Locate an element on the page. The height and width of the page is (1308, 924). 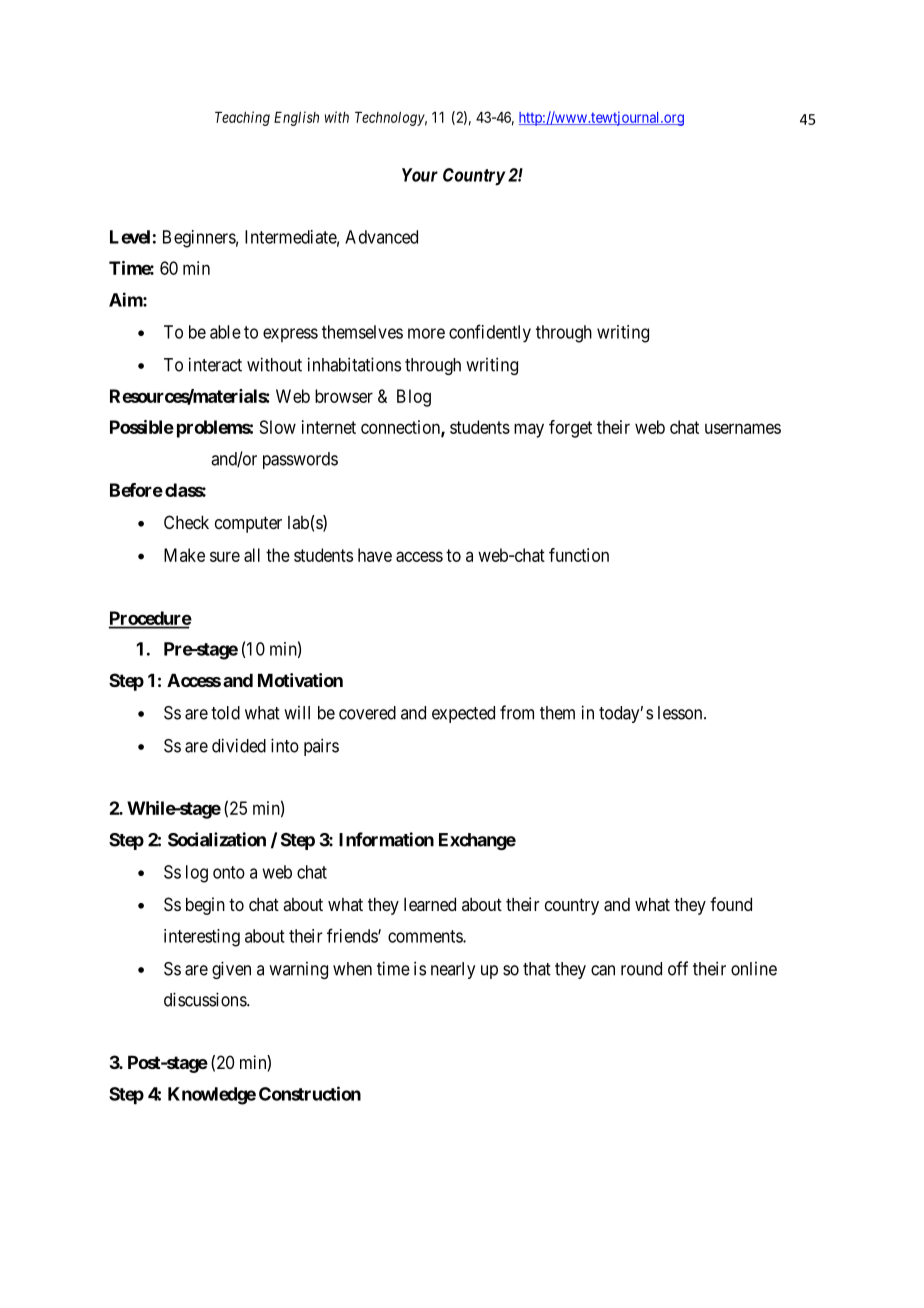
Your is located at coordinates (420, 175).
